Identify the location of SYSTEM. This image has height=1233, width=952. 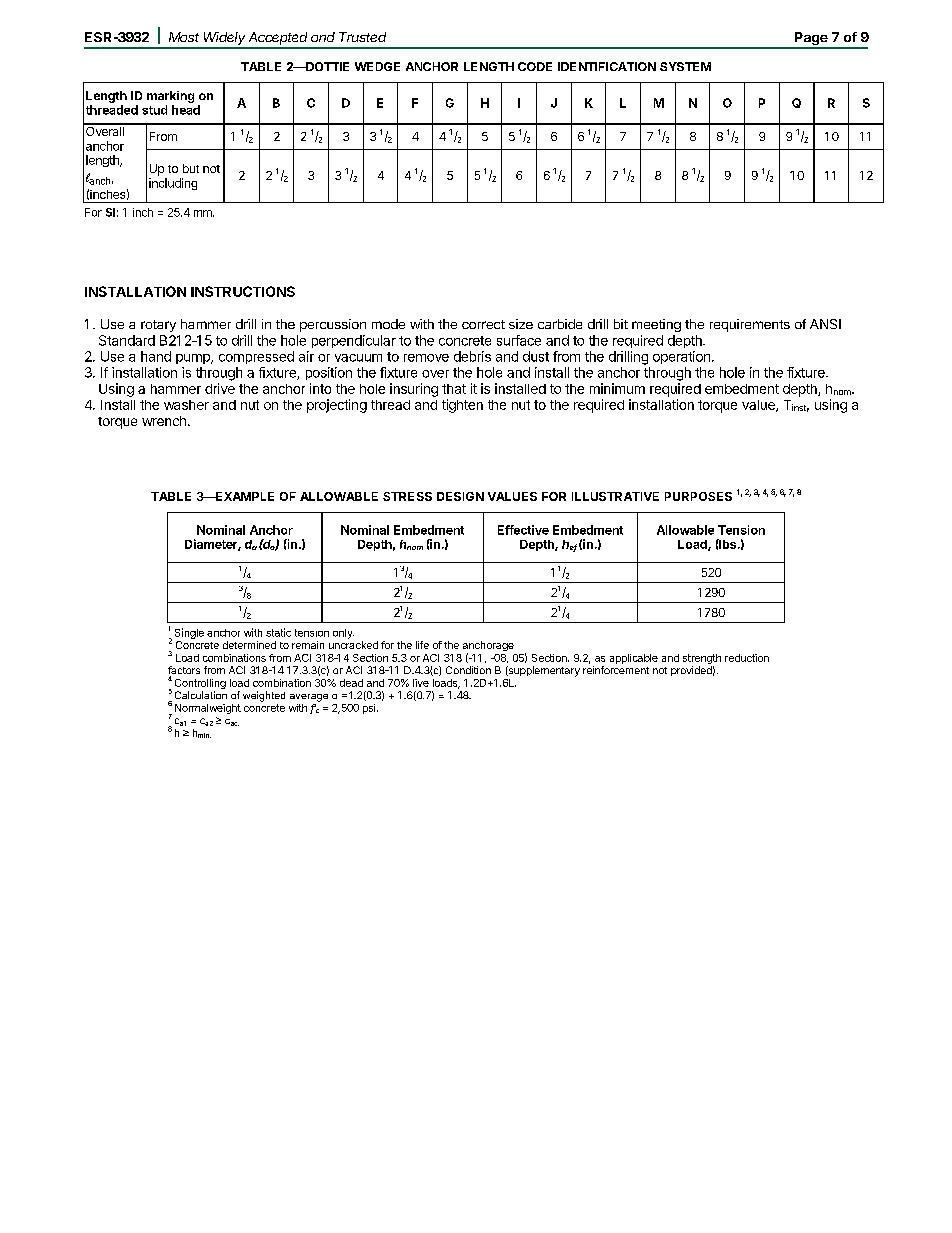
(685, 66).
